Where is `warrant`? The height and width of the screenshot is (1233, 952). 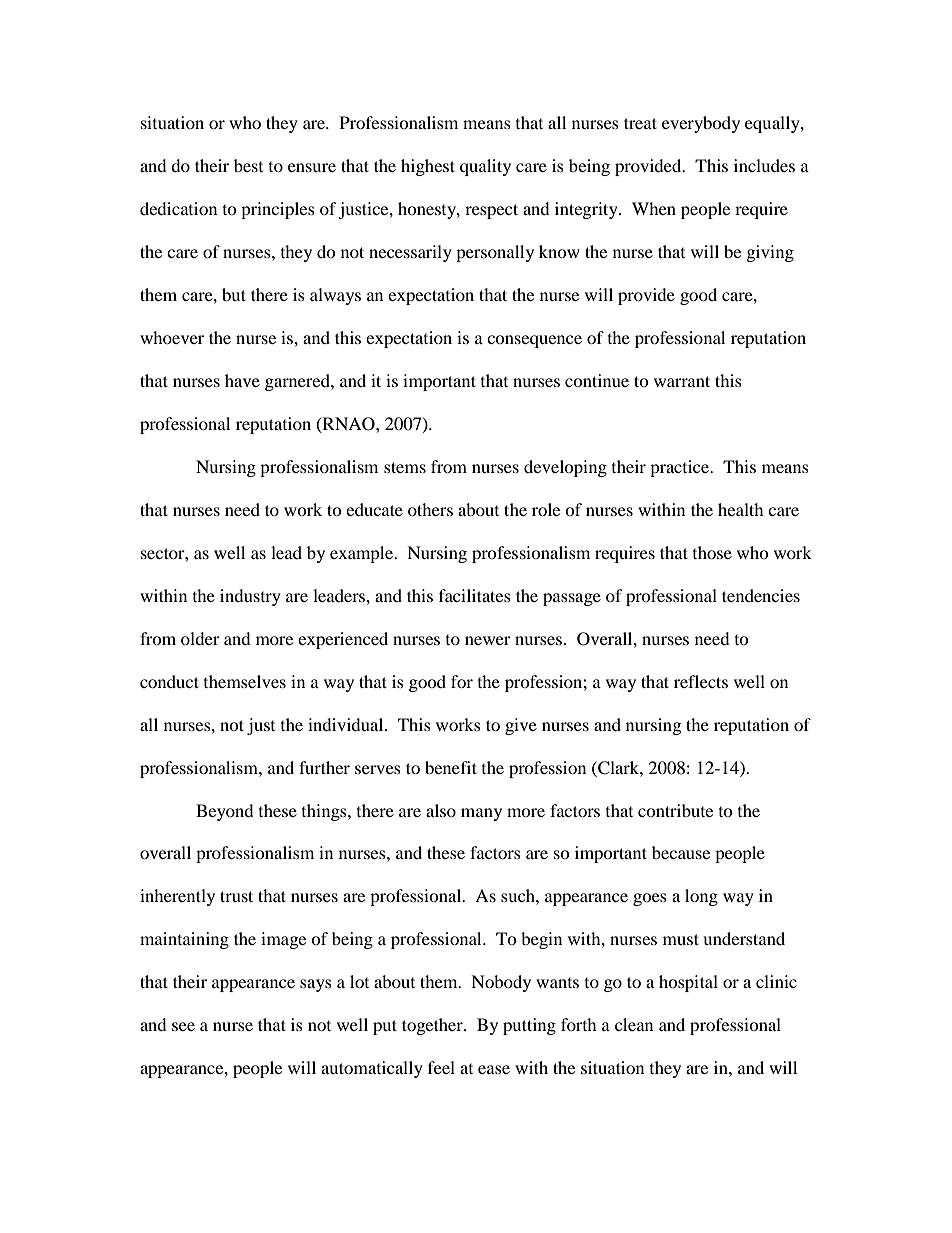 warrant is located at coordinates (682, 381).
